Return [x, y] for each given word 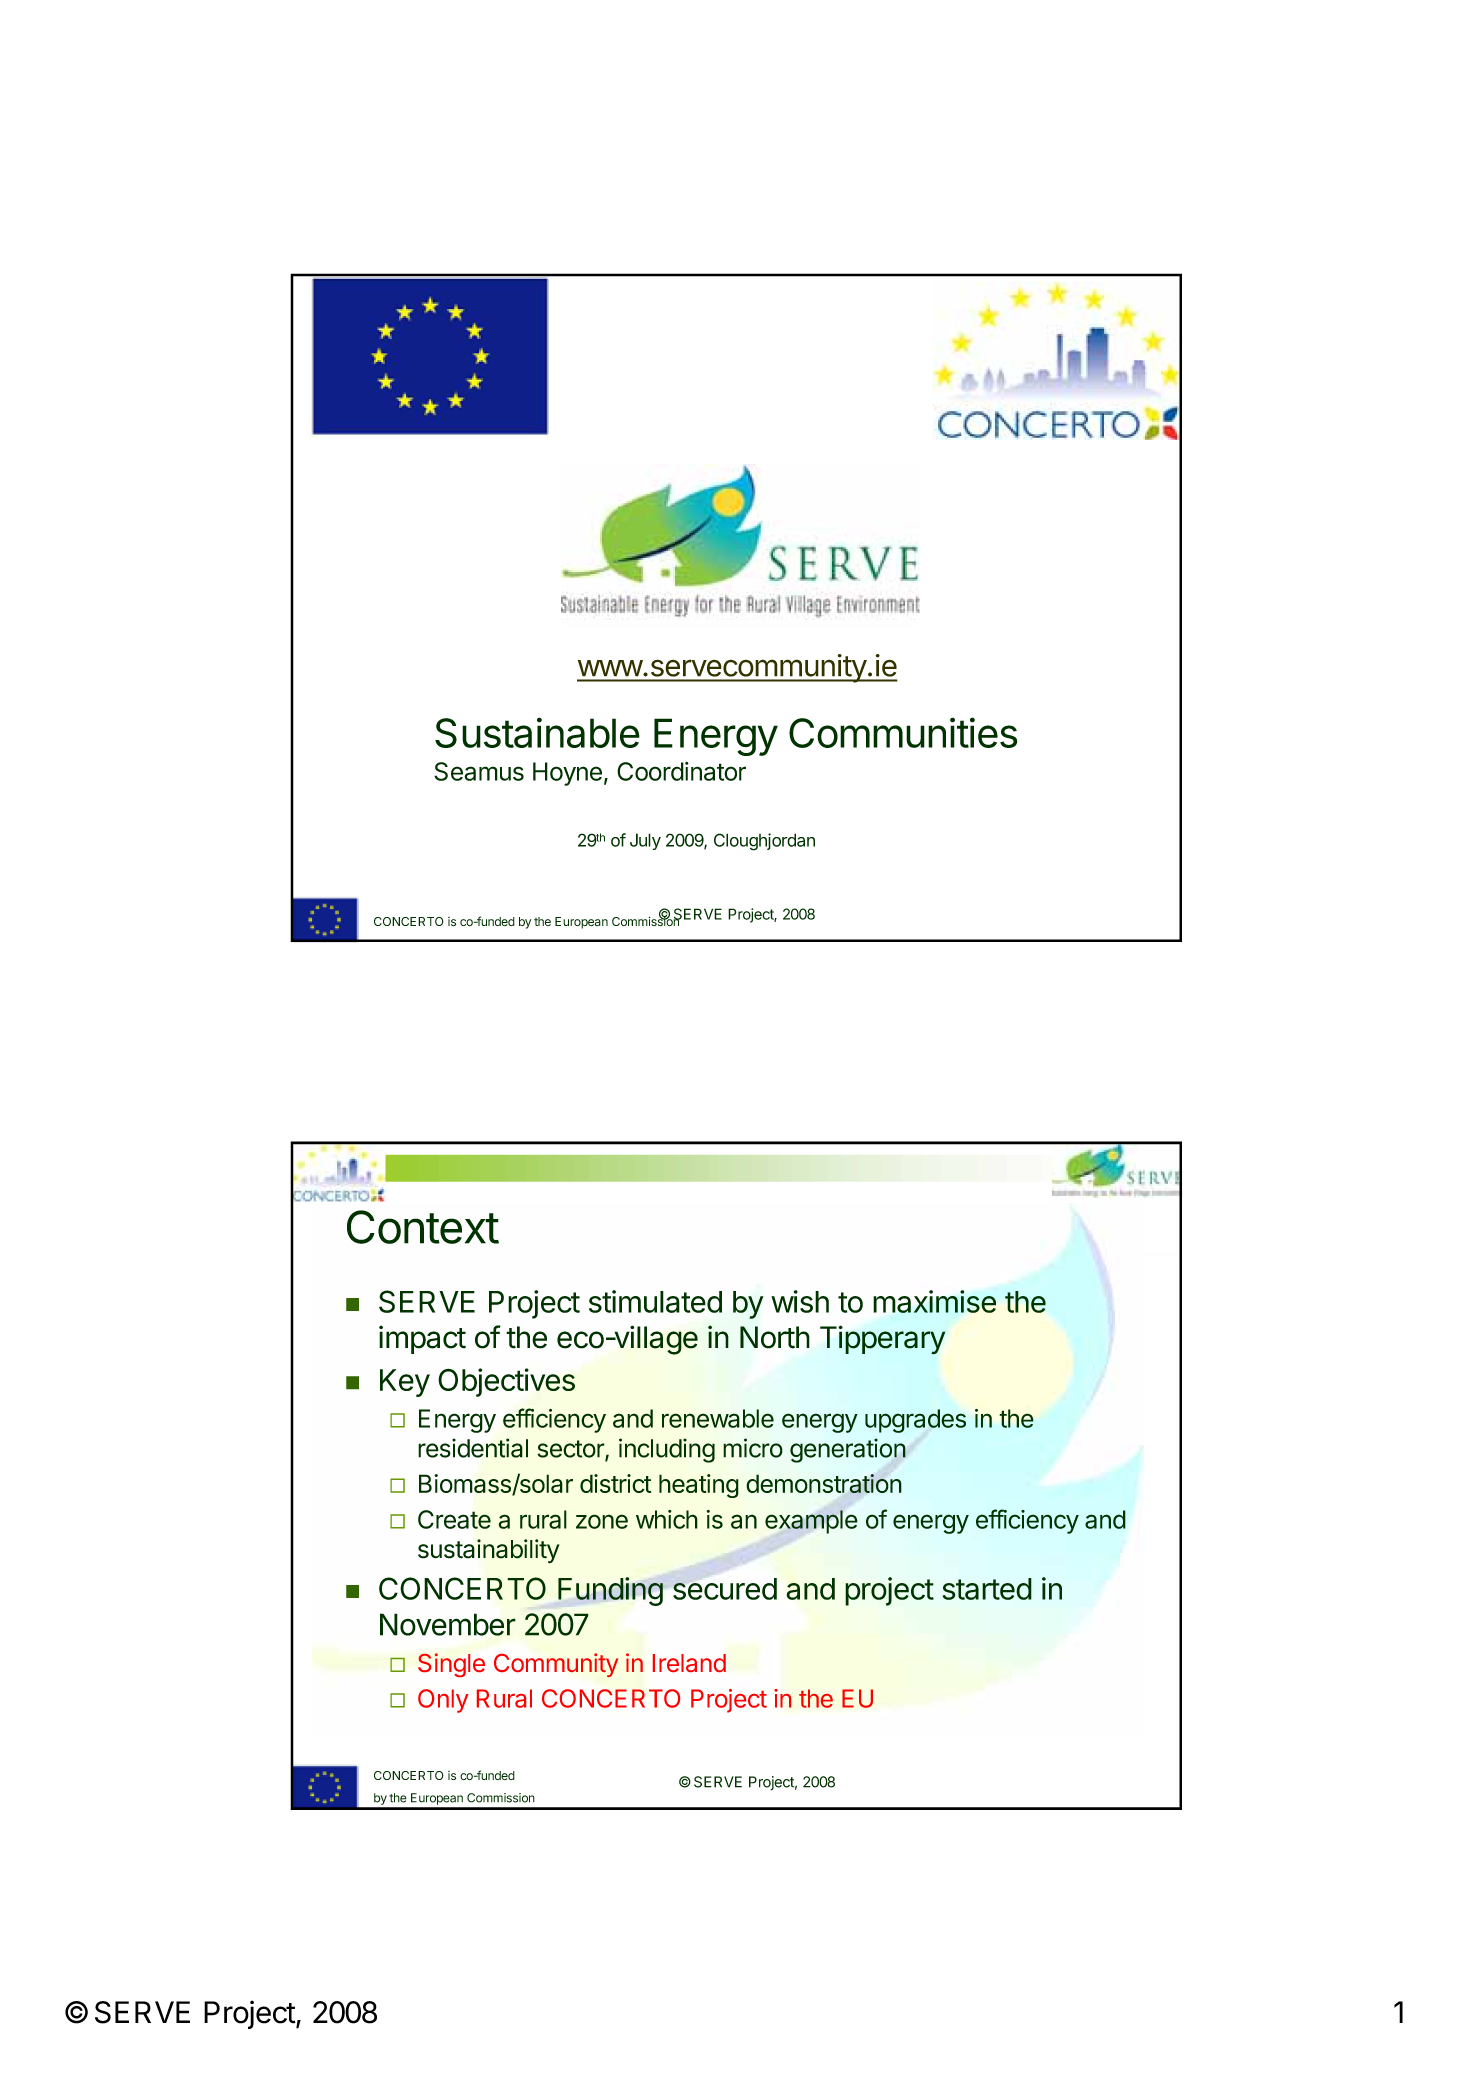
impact [422, 1339]
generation [848, 1450]
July [645, 841]
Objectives [506, 1382]
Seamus [479, 771]
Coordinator [681, 771]
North [775, 1337]
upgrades [915, 1421]
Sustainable [537, 732]
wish [800, 1301]
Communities [903, 732]
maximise [934, 1301]
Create [454, 1519]
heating [699, 1486]
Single [451, 1665]
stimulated [655, 1301]
